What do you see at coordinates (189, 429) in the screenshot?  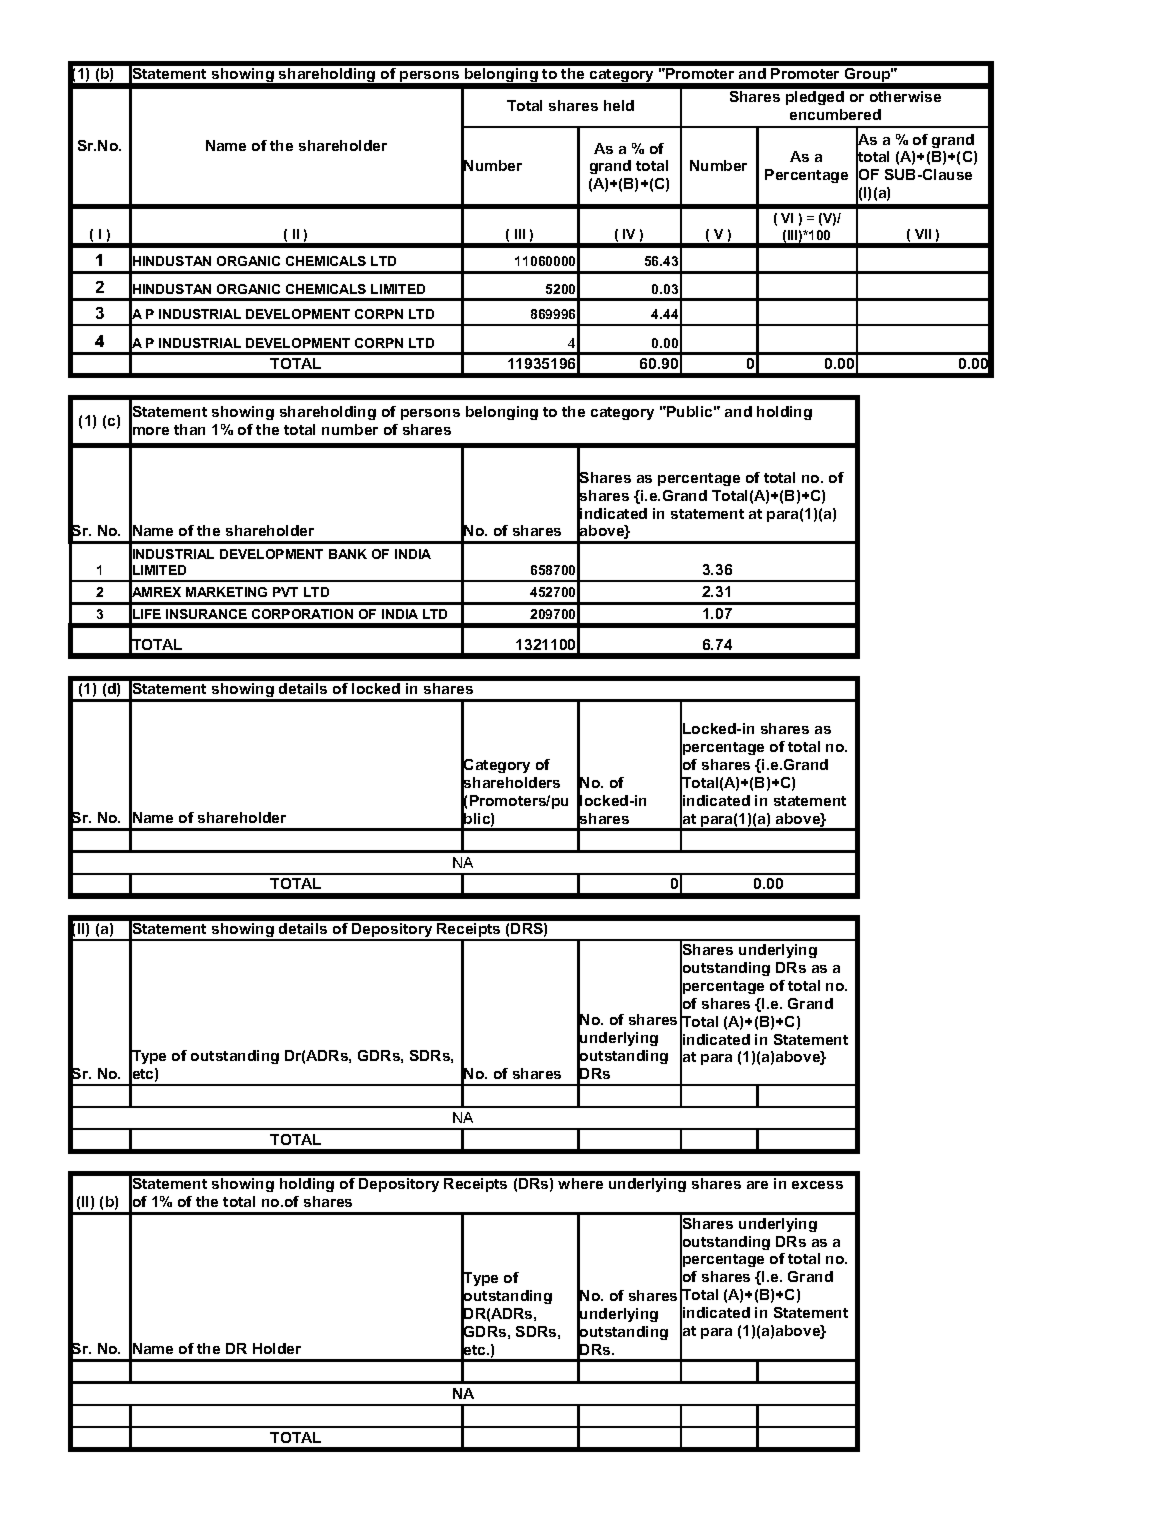 I see `than` at bounding box center [189, 429].
